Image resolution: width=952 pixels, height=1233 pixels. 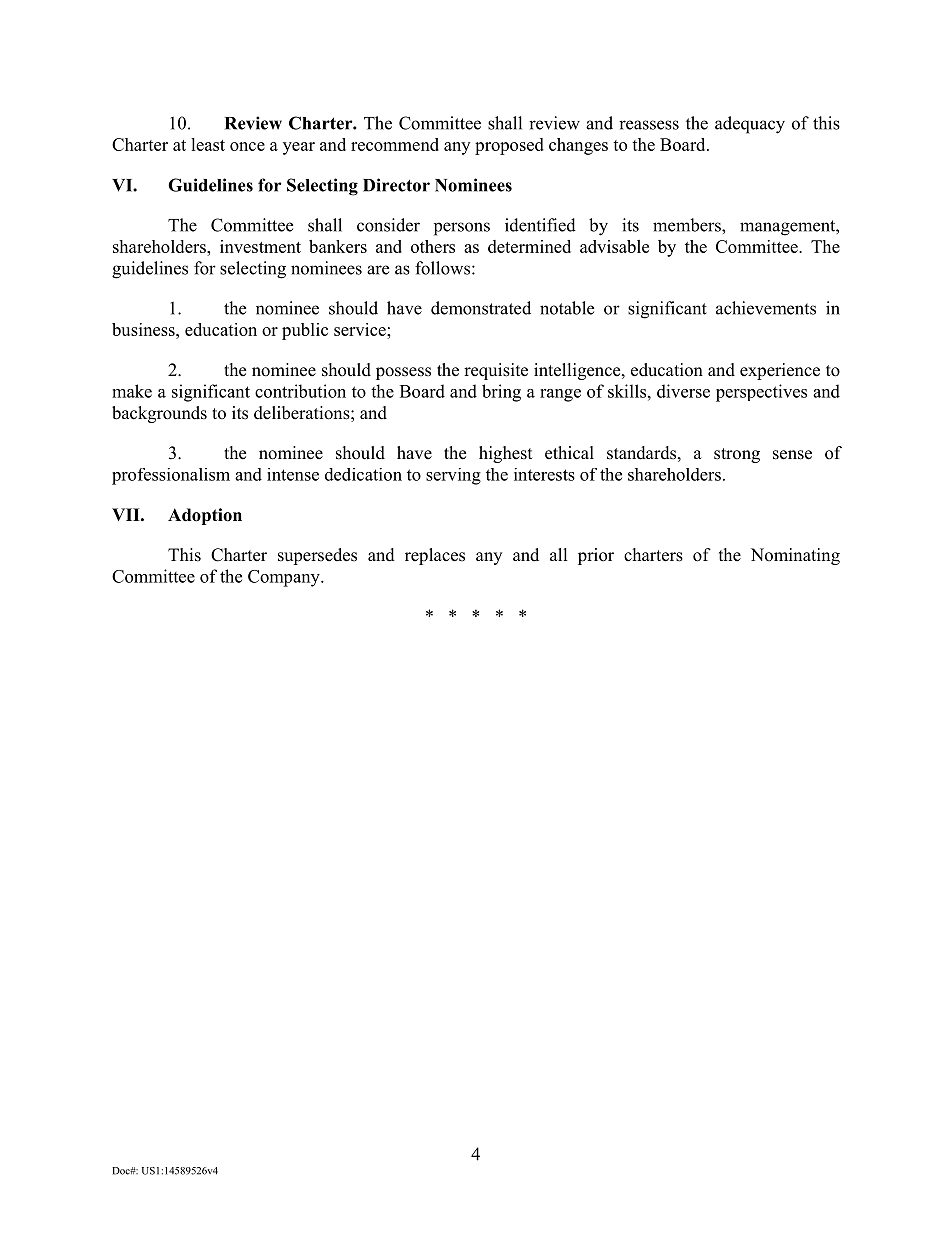 What do you see at coordinates (688, 225) in the screenshot?
I see `members` at bounding box center [688, 225].
